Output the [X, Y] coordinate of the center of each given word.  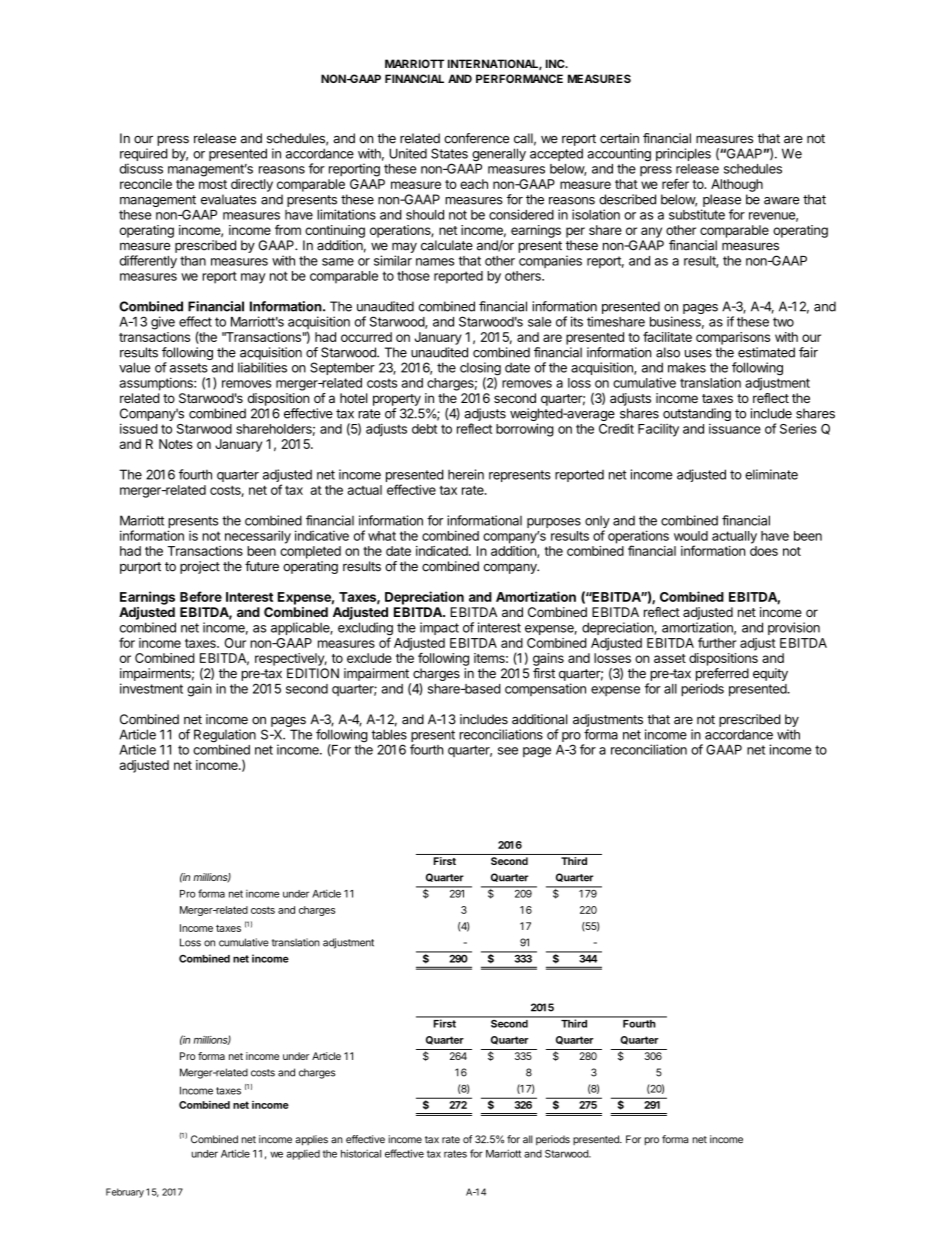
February [125, 1193]
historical [361, 1153]
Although [737, 185]
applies [311, 1140]
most [213, 184]
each [474, 184]
